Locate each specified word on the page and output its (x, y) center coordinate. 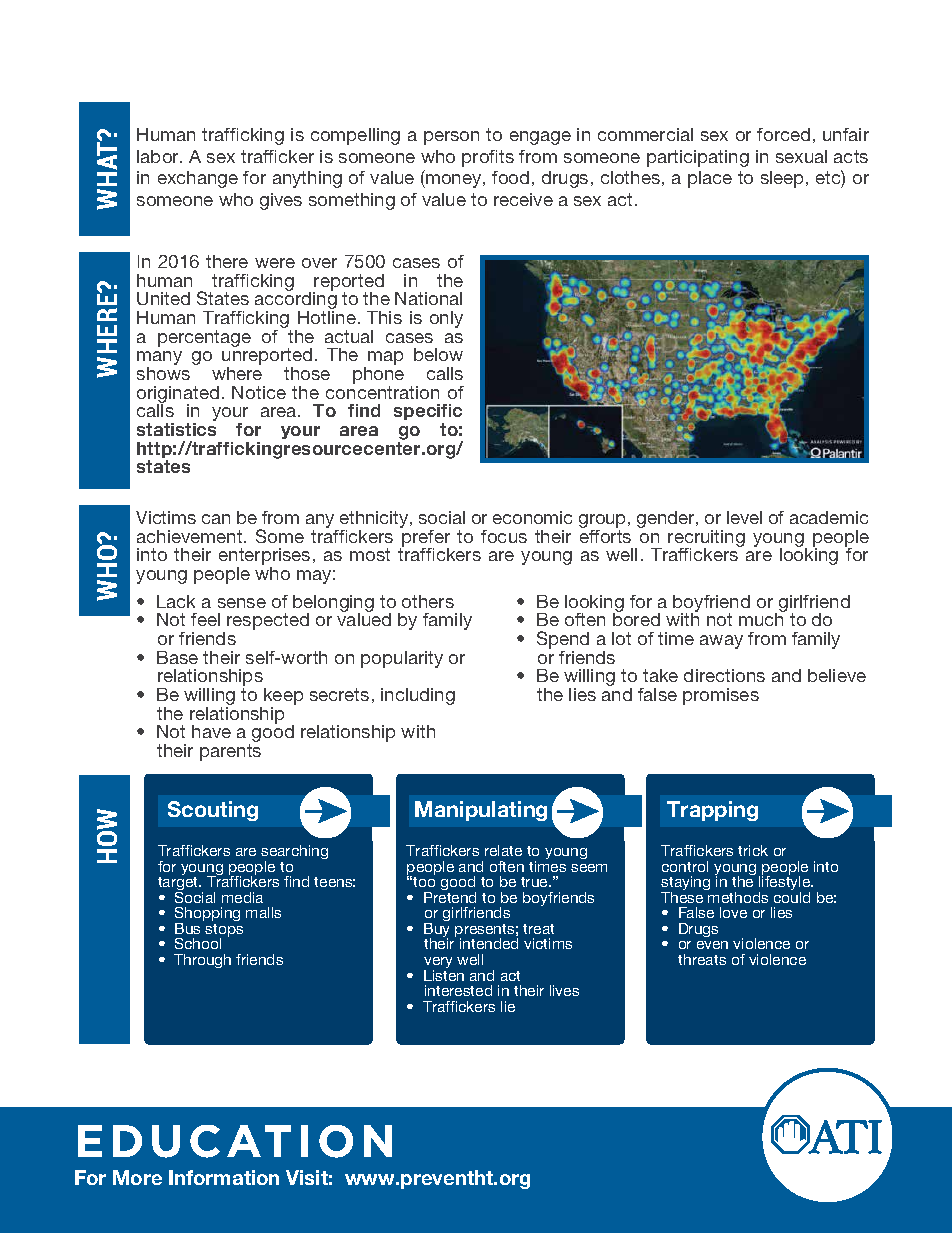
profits (488, 158)
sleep (784, 179)
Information (224, 1177)
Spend (563, 641)
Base (177, 657)
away (721, 642)
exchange (198, 179)
